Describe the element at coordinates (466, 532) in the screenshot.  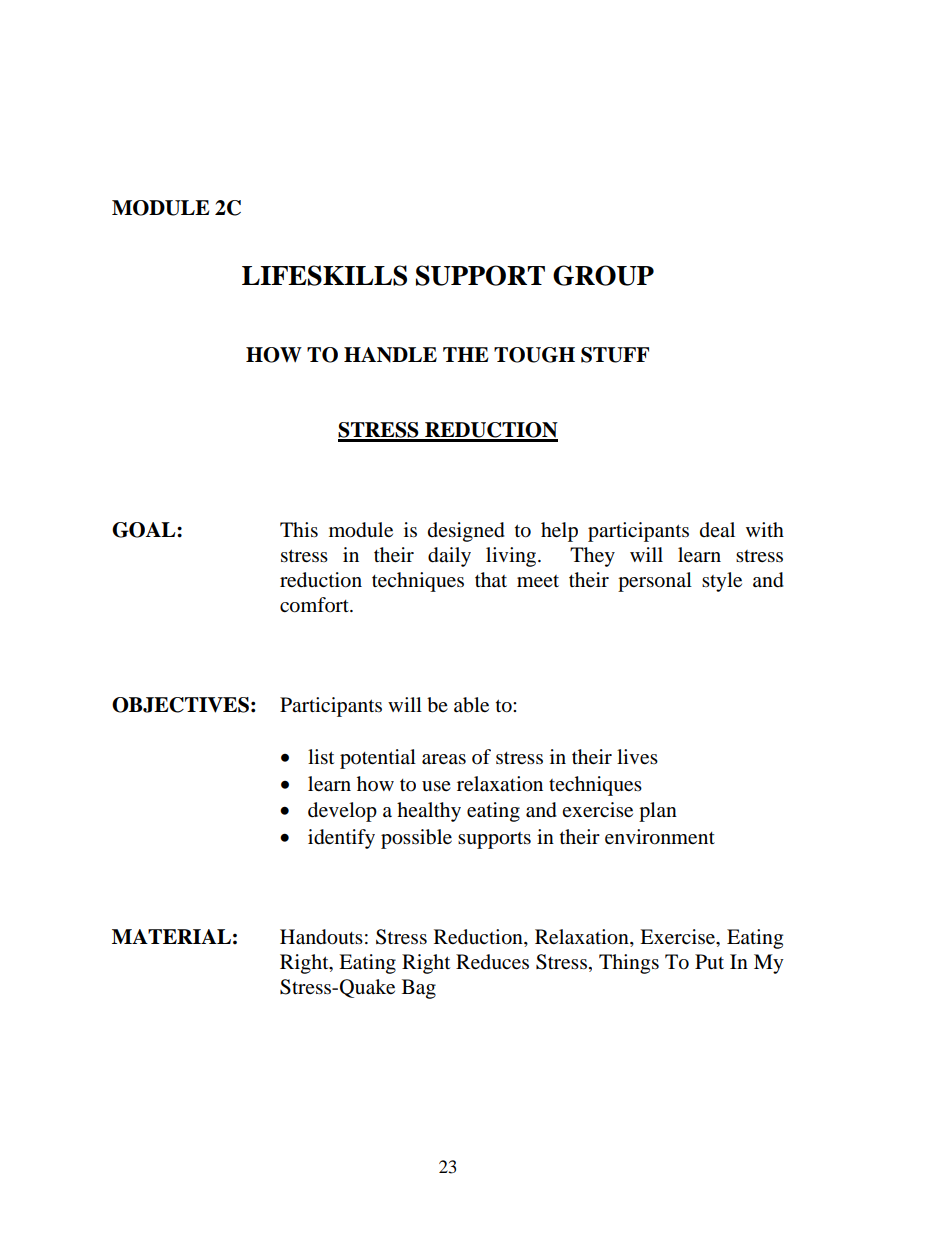
I see `designed` at that location.
